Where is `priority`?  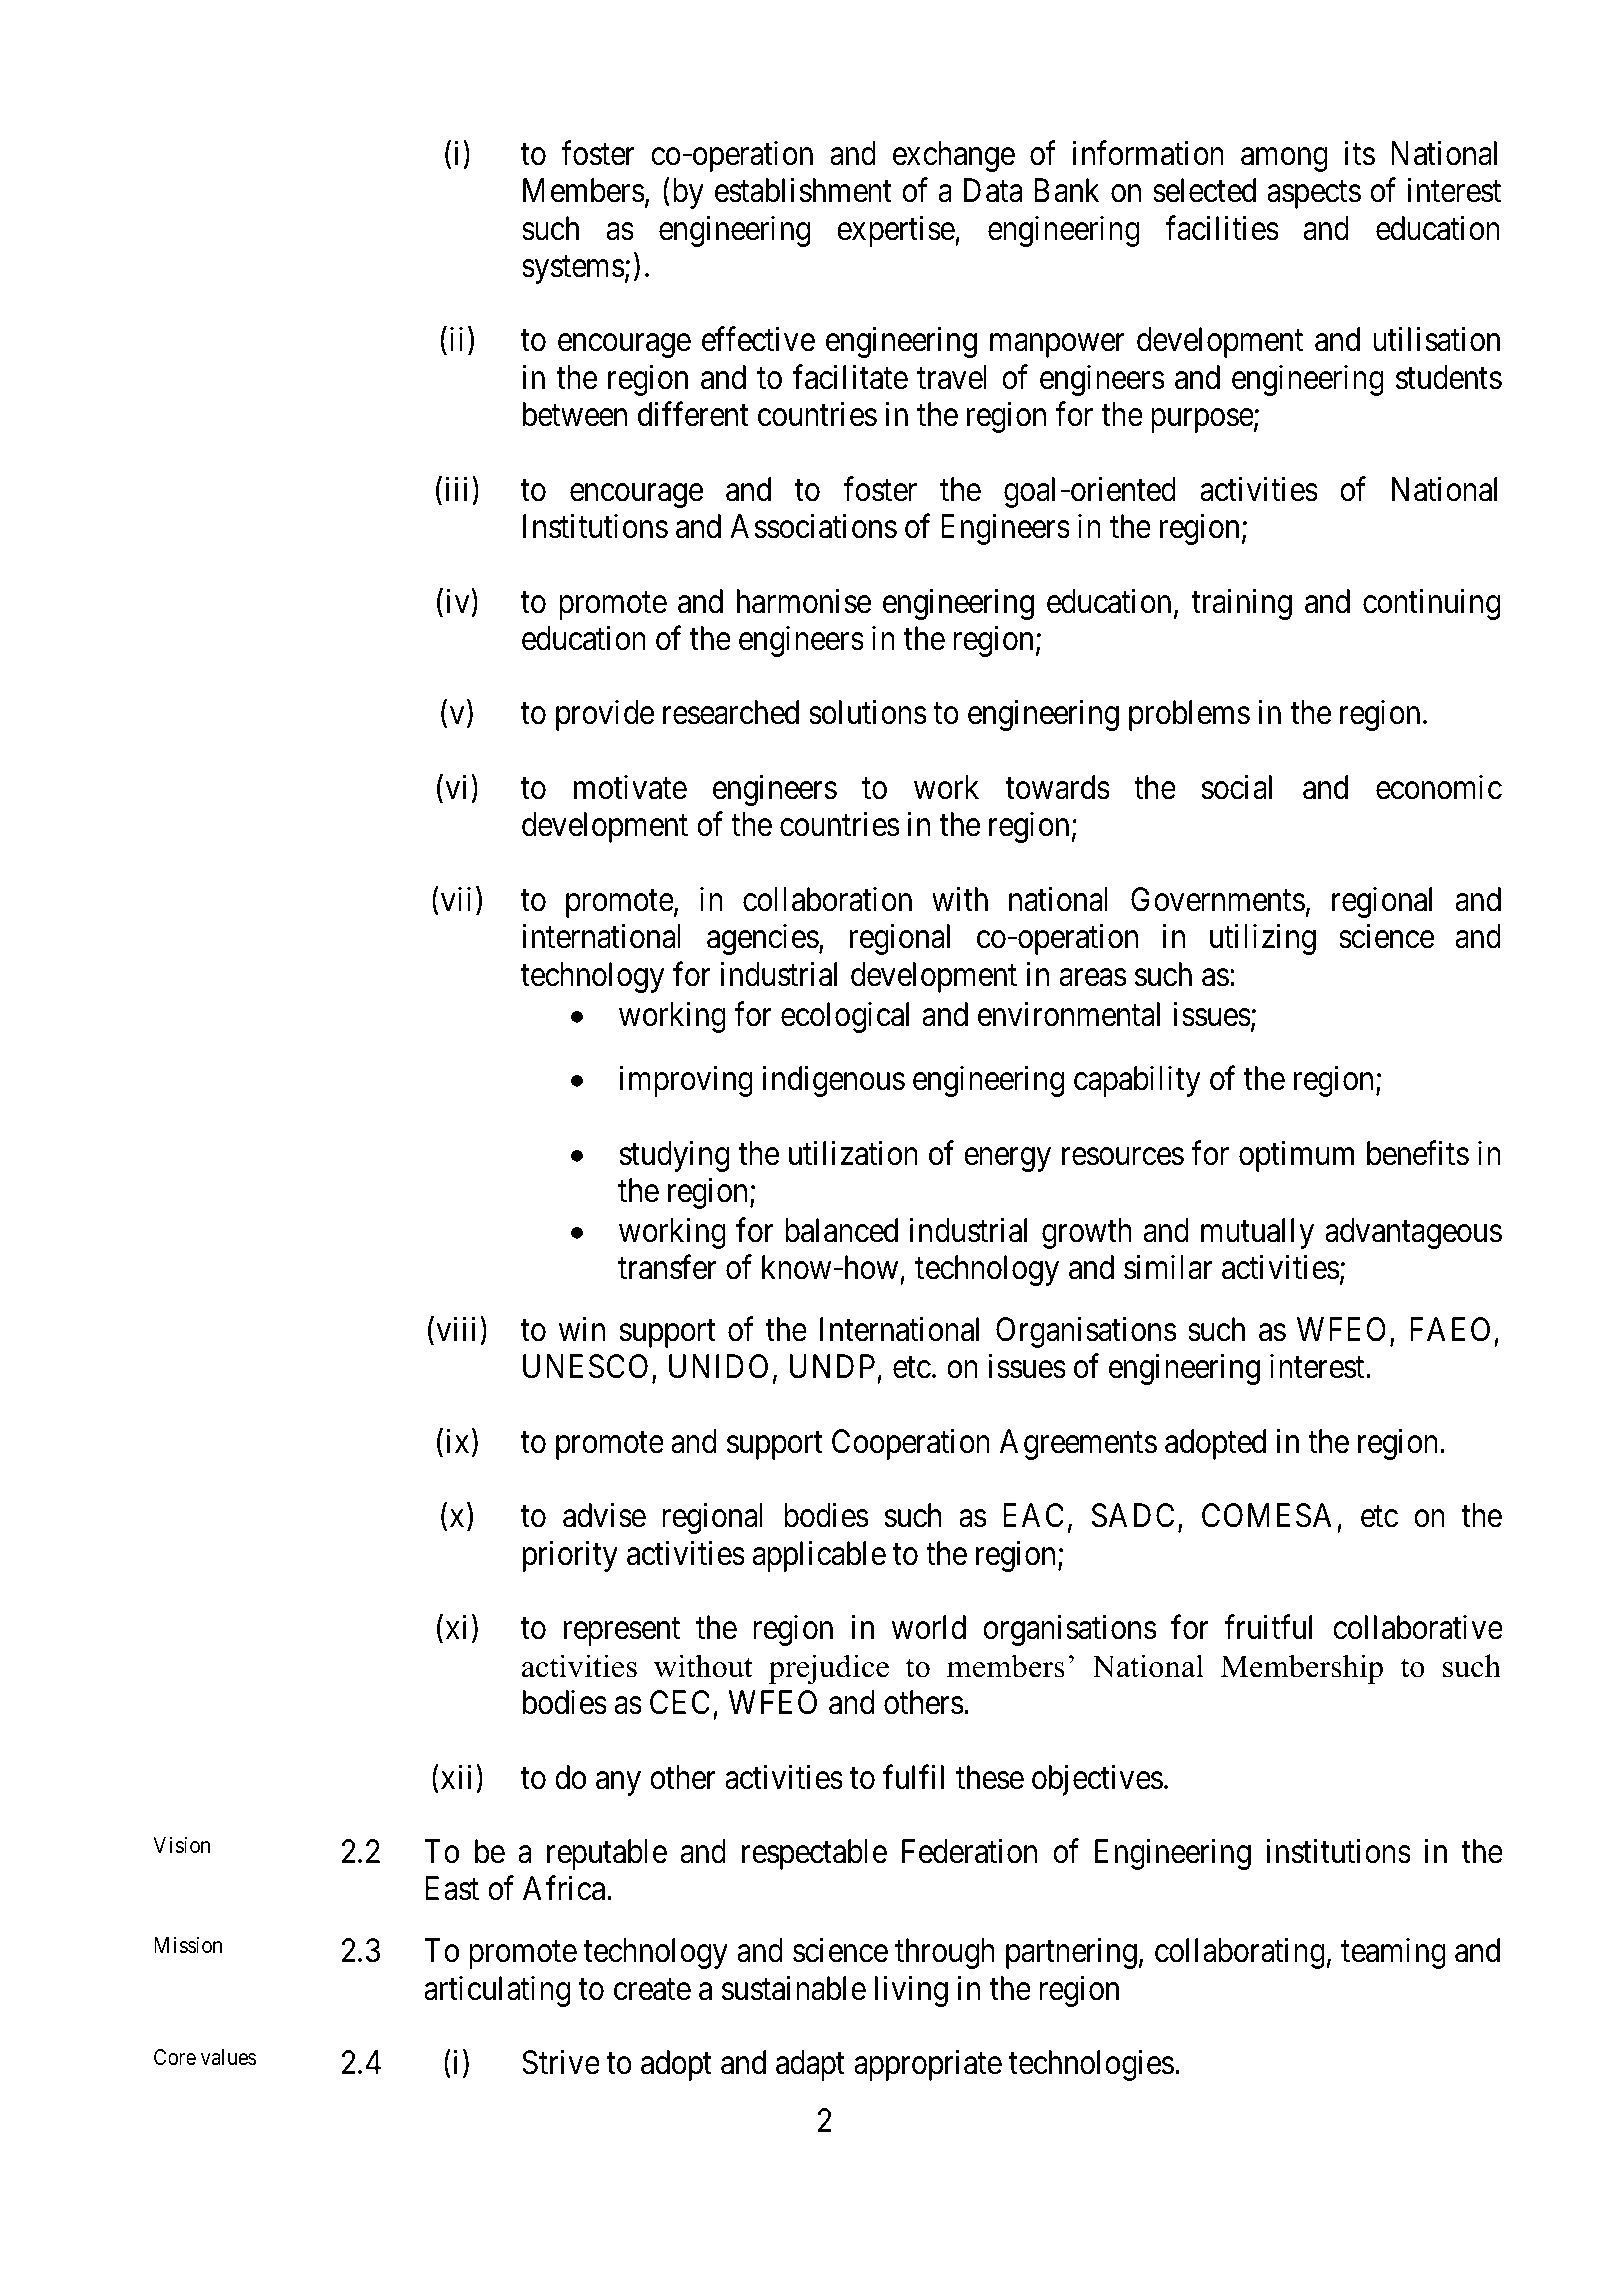
priority is located at coordinates (570, 1556).
